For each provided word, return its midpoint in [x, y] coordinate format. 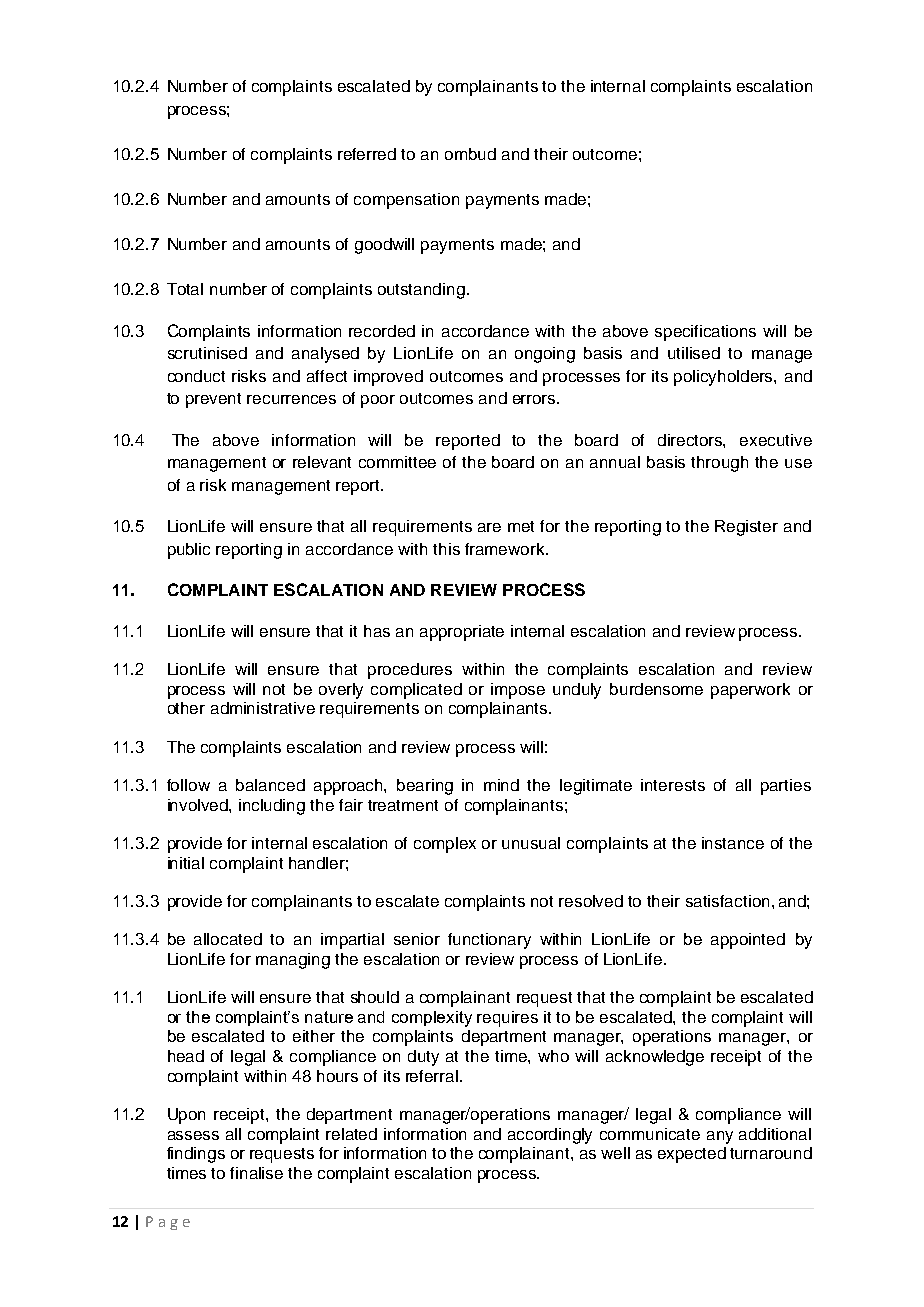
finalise [256, 1173]
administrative [263, 708]
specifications [705, 333]
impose [518, 691]
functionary [489, 941]
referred [367, 154]
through [719, 464]
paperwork [750, 691]
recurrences [291, 399]
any [720, 1137]
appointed [748, 941]
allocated [228, 939]
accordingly [550, 1136]
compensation [406, 201]
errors [535, 399]
